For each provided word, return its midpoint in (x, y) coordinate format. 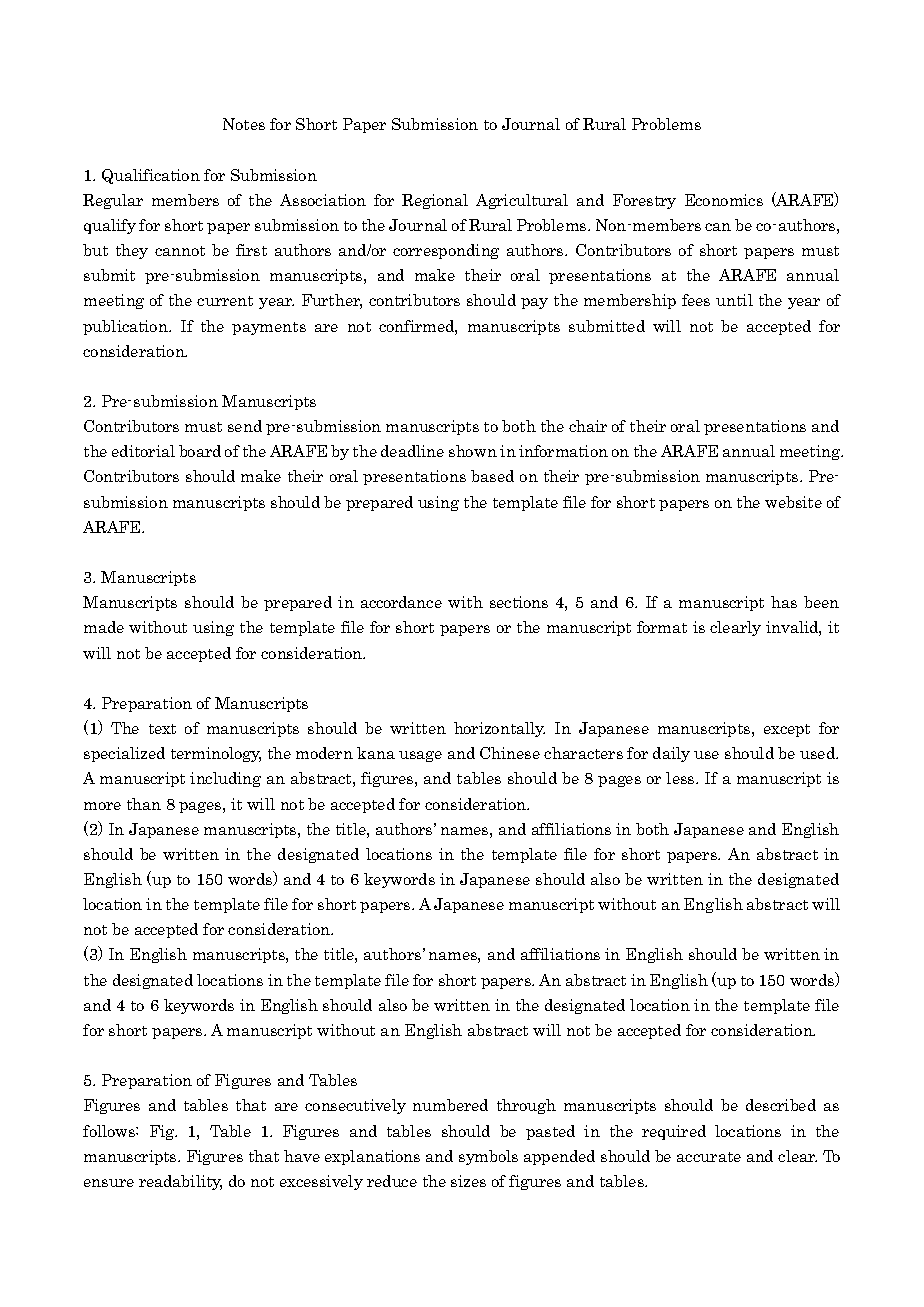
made (104, 627)
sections (519, 602)
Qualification (151, 176)
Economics (724, 200)
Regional (435, 201)
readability (180, 1182)
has (784, 602)
